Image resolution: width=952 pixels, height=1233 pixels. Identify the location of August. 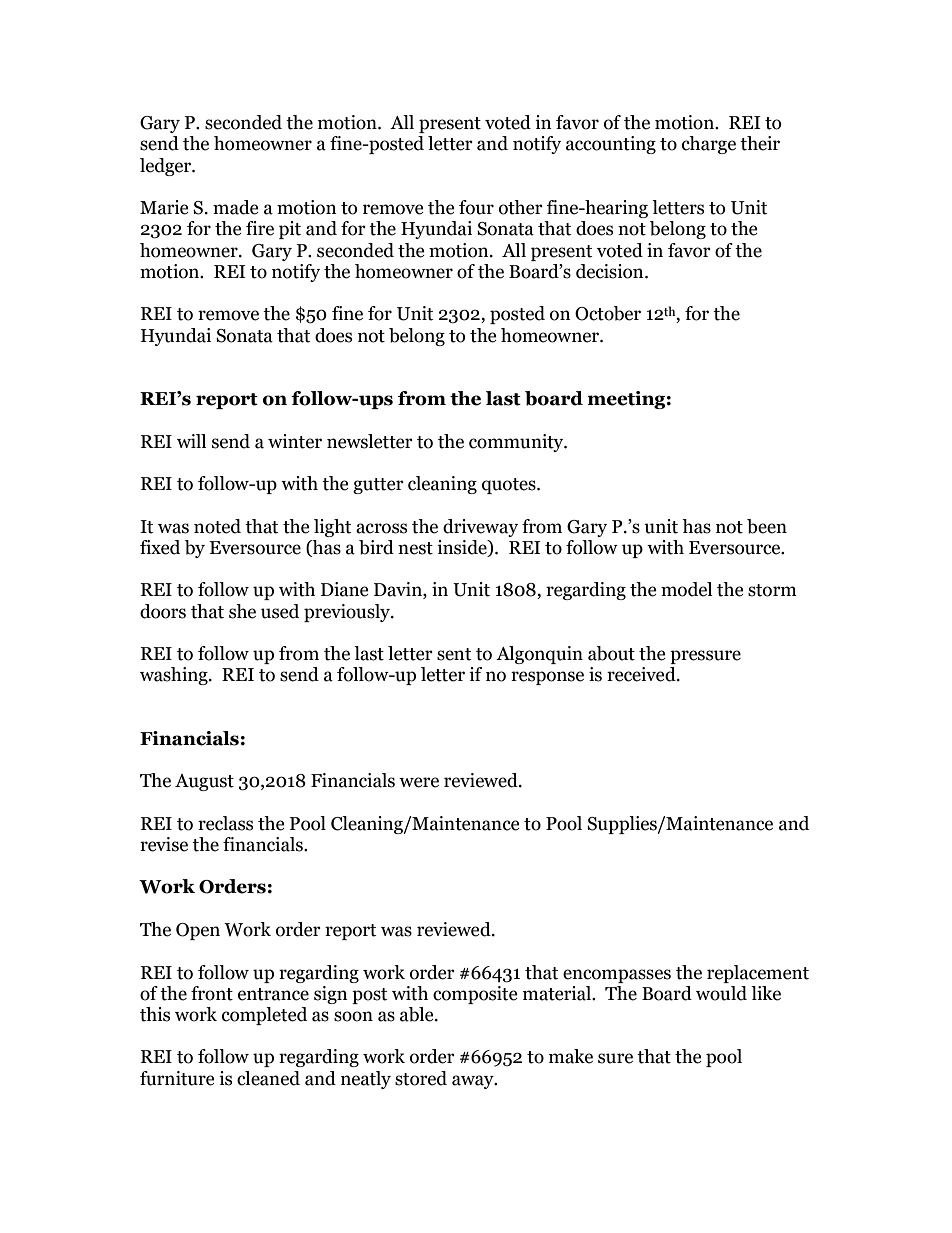
(204, 782).
